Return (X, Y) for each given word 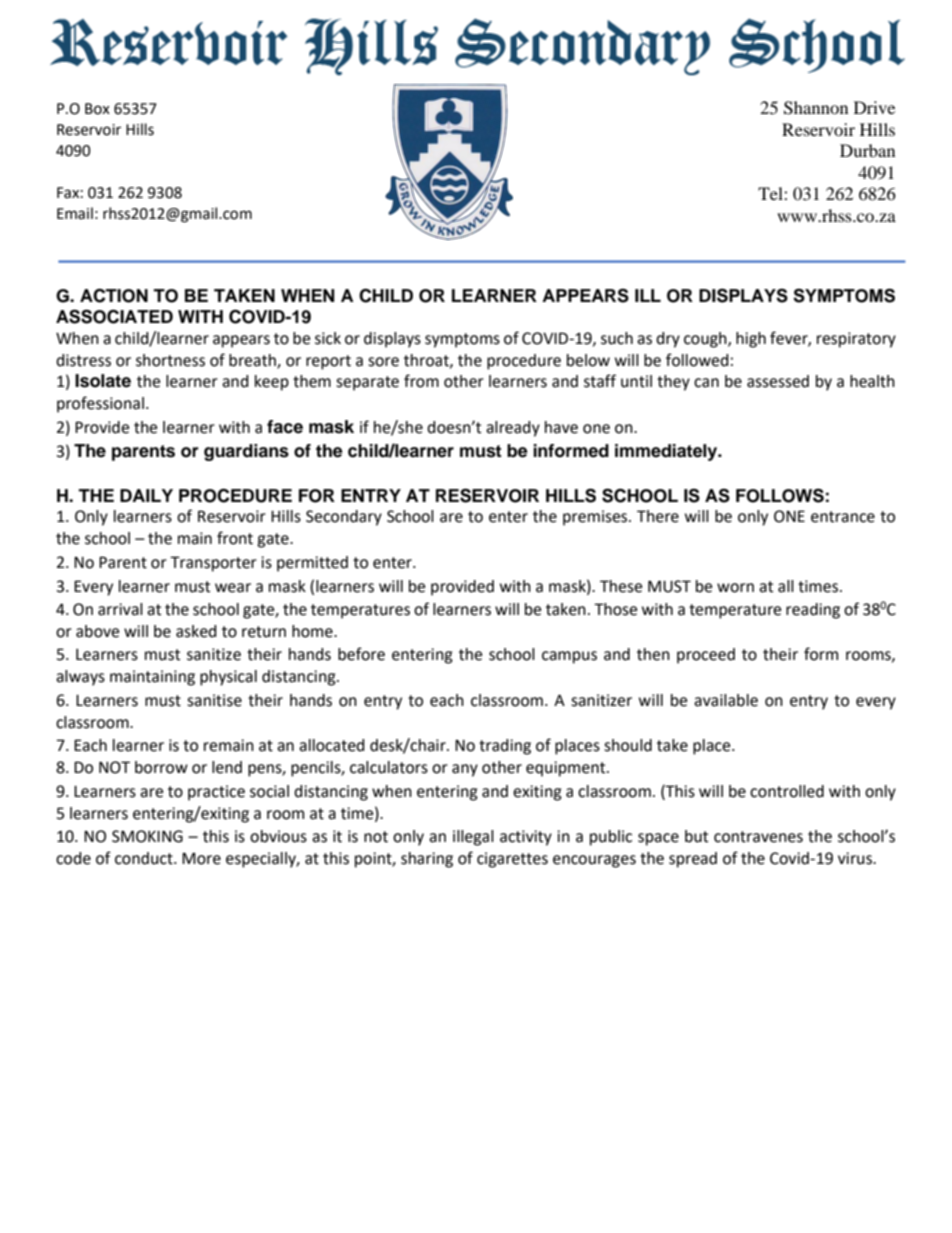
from (421, 381)
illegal (473, 838)
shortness (170, 360)
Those (615, 609)
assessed (778, 381)
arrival (120, 609)
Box (97, 109)
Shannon (816, 108)
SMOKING (147, 836)
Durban (867, 150)
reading (813, 611)
